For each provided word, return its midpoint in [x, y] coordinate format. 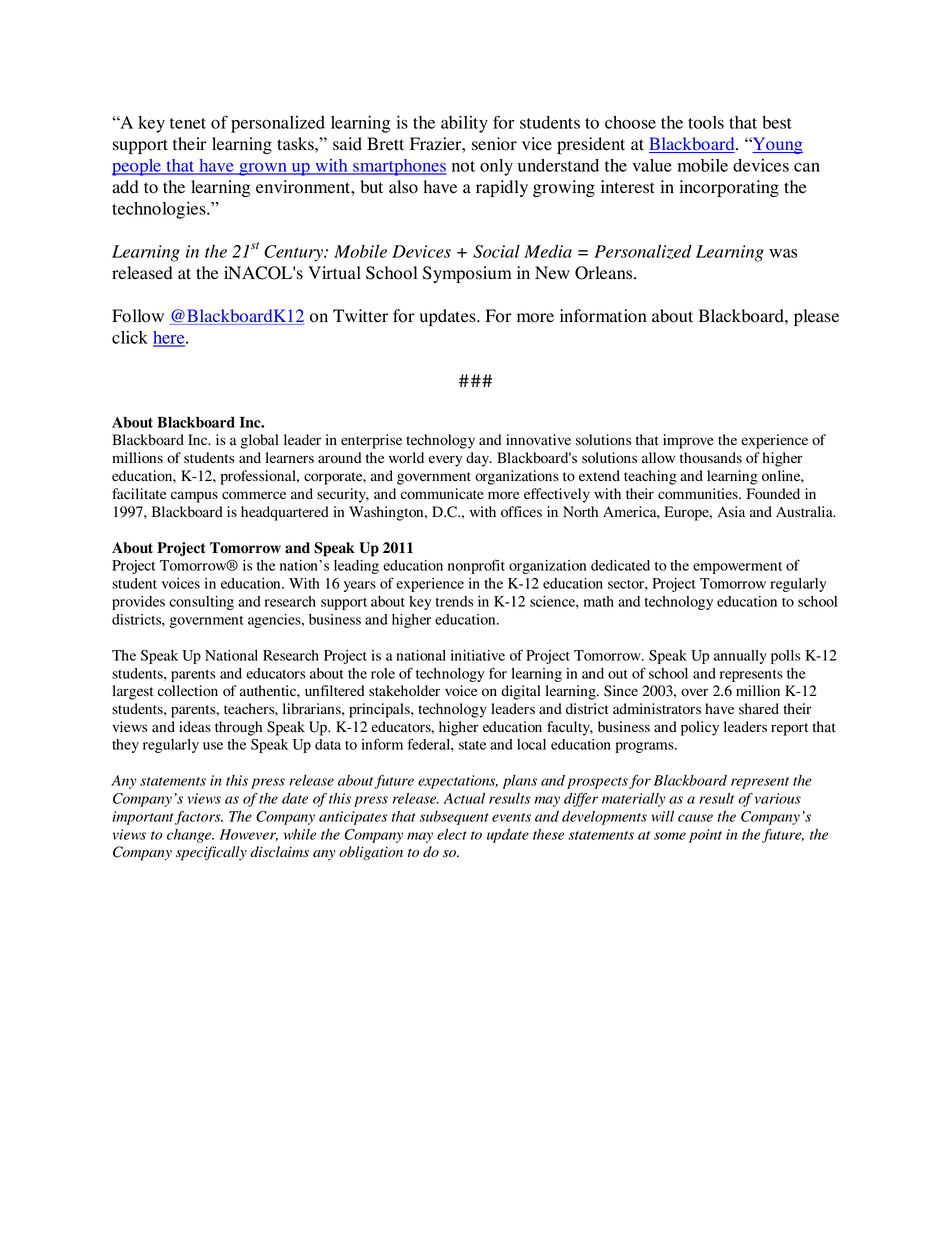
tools [706, 122]
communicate [442, 494]
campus [194, 497]
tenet [188, 123]
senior [494, 144]
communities [699, 494]
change [190, 836]
